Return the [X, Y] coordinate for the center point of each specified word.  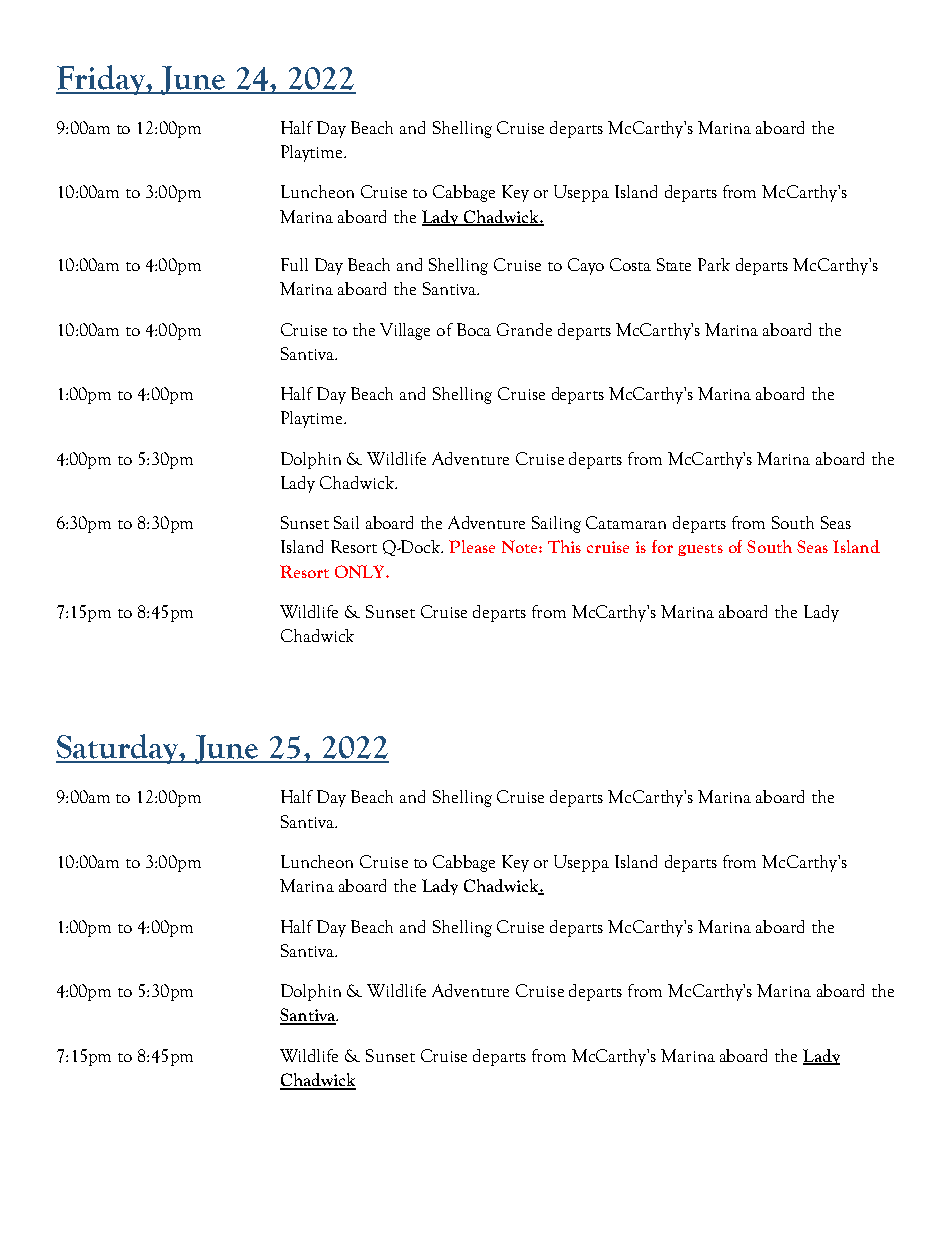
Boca [474, 329]
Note [521, 546]
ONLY [361, 571]
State [674, 264]
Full [294, 264]
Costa [630, 264]
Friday [101, 80]
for [662, 546]
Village [405, 331]
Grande [524, 329]
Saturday [118, 749]
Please [472, 546]
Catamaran [626, 522]
